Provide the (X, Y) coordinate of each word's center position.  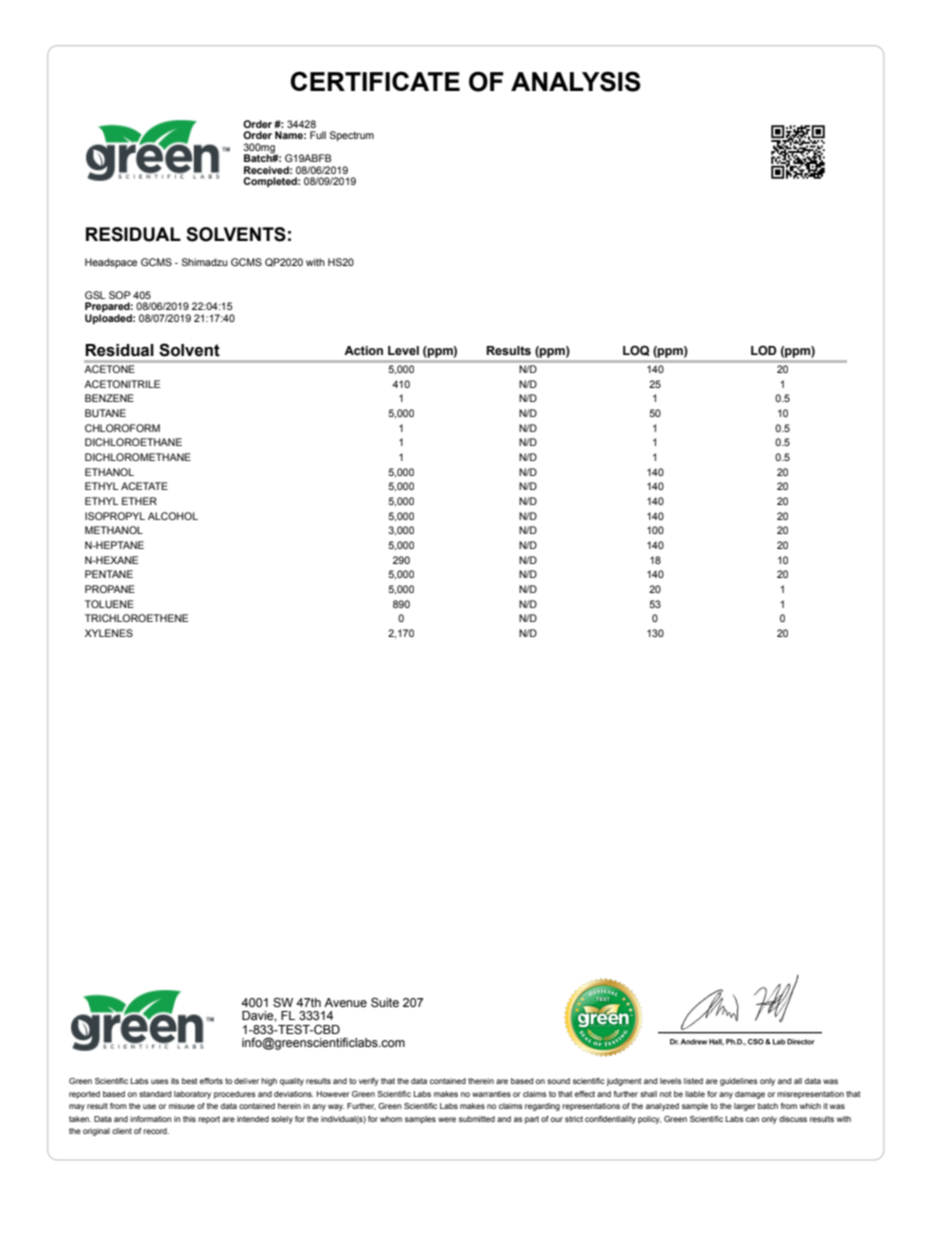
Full (318, 135)
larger (745, 1107)
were (447, 1119)
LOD (764, 350)
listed (693, 1081)
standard (155, 1094)
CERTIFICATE (375, 81)
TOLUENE (109, 604)
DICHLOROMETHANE (138, 457)
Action (363, 351)
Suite (385, 1002)
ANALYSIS (576, 81)
